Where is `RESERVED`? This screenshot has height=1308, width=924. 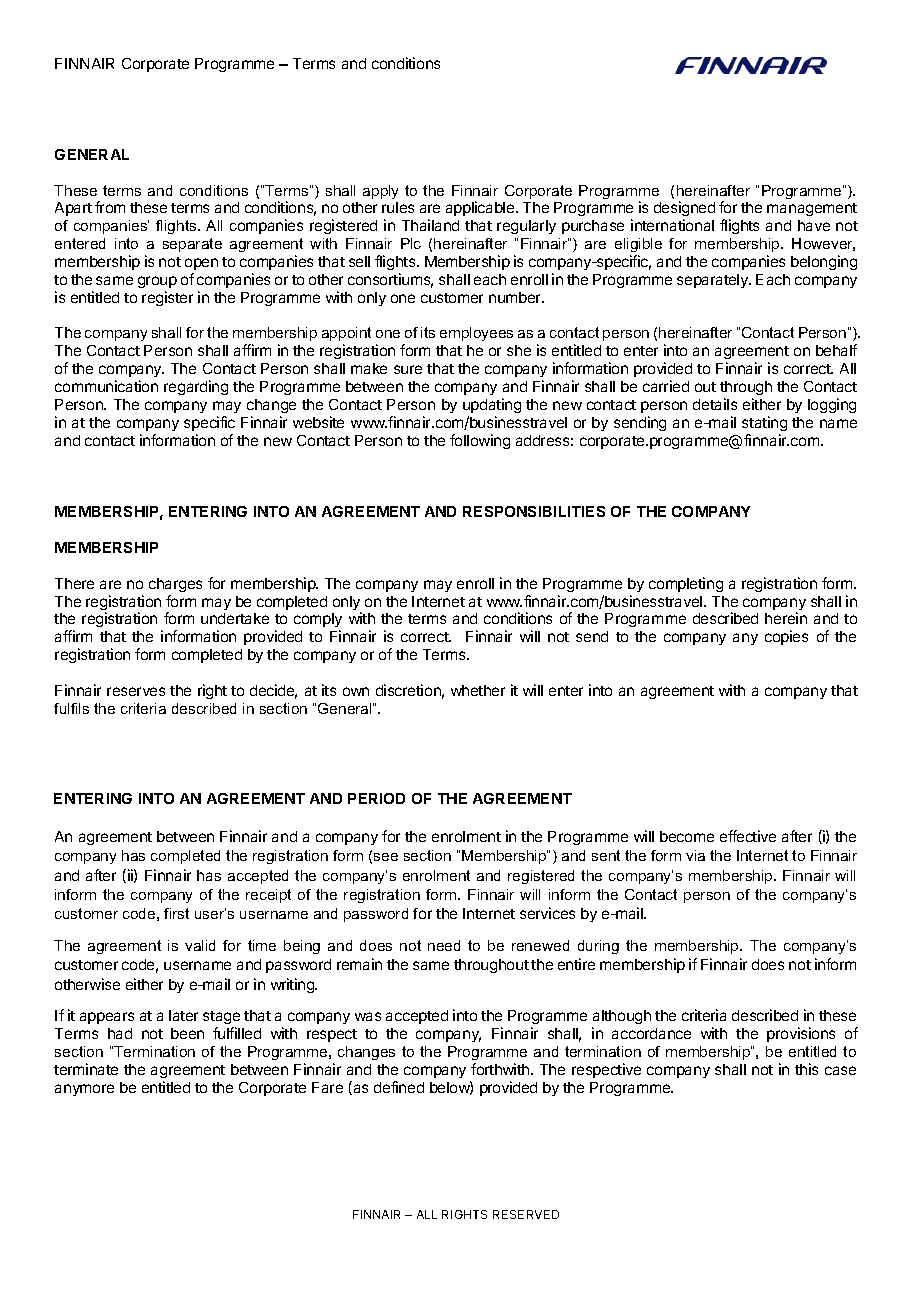 RESERVED is located at coordinates (526, 1214).
